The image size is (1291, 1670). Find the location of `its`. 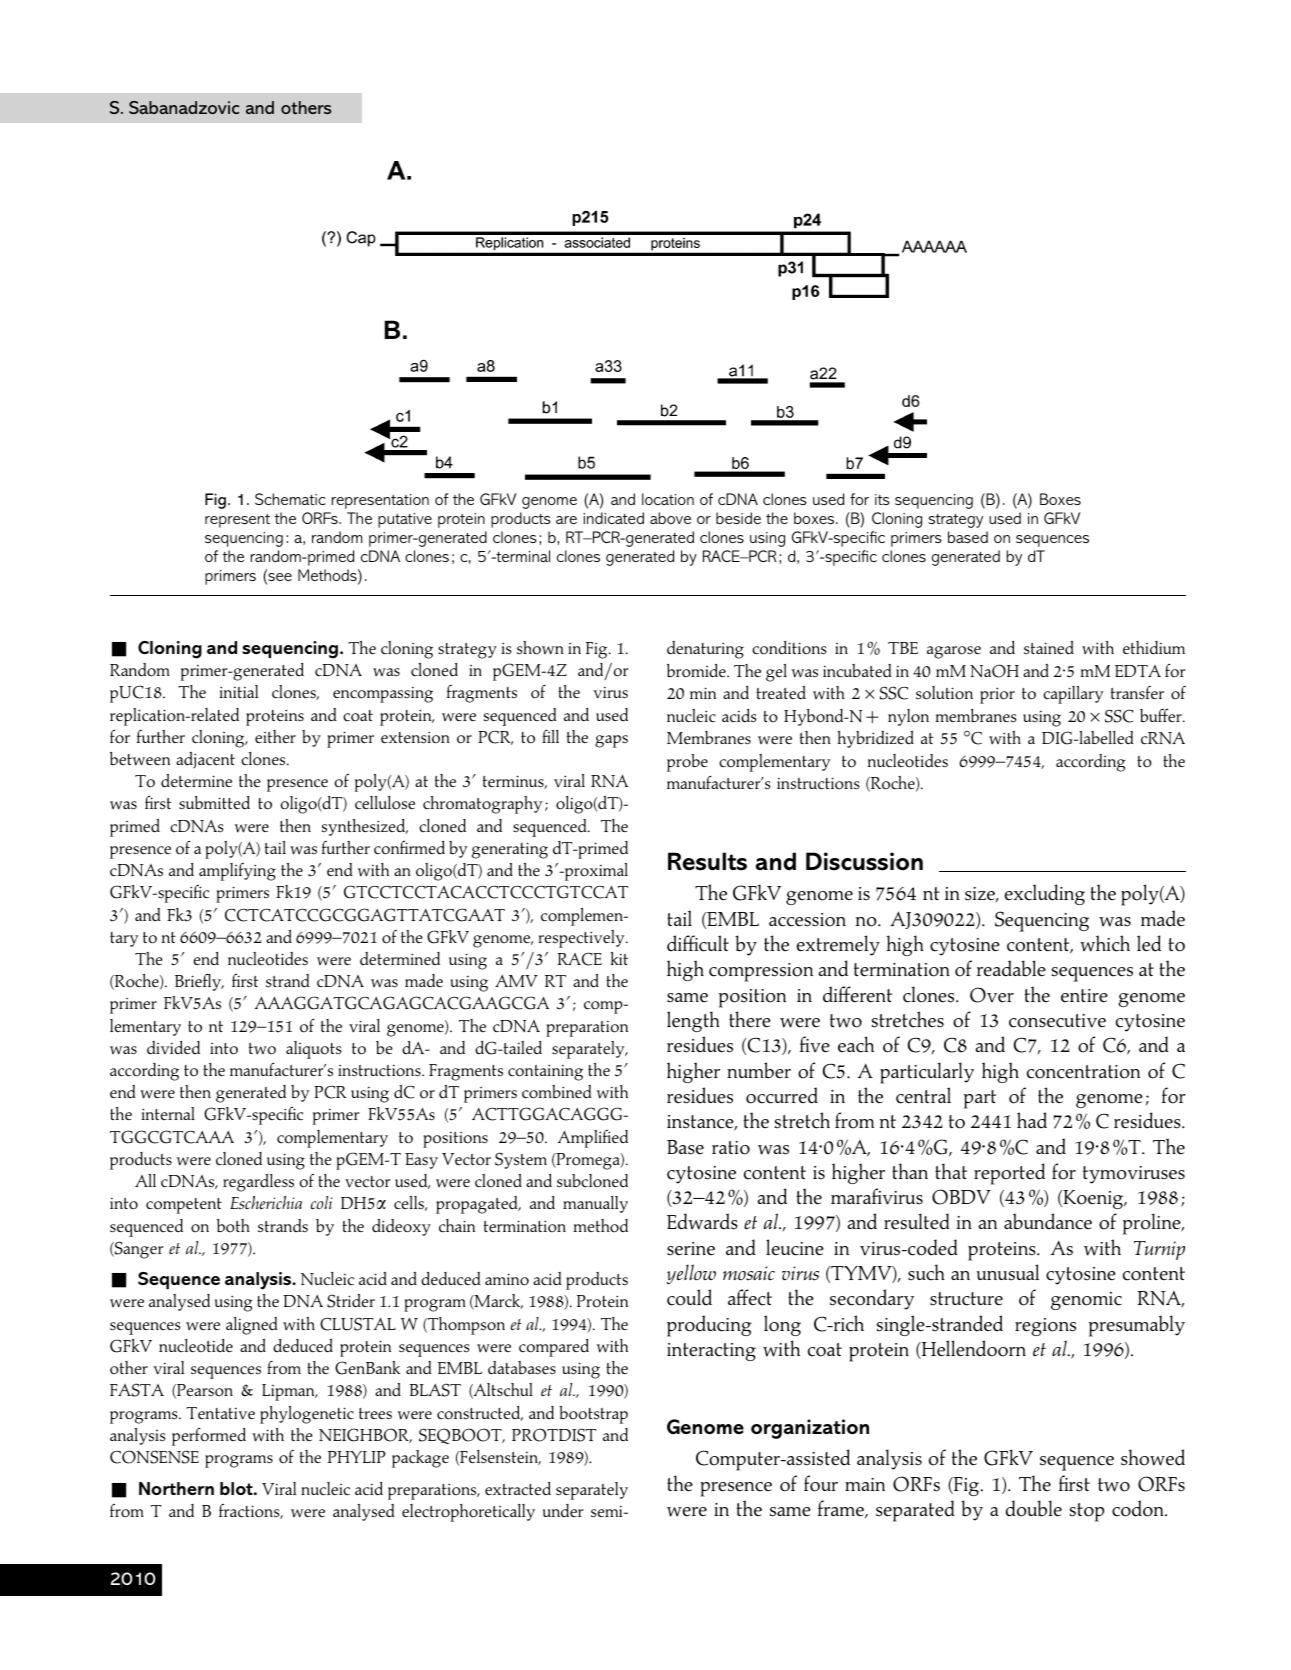

its is located at coordinates (882, 499).
